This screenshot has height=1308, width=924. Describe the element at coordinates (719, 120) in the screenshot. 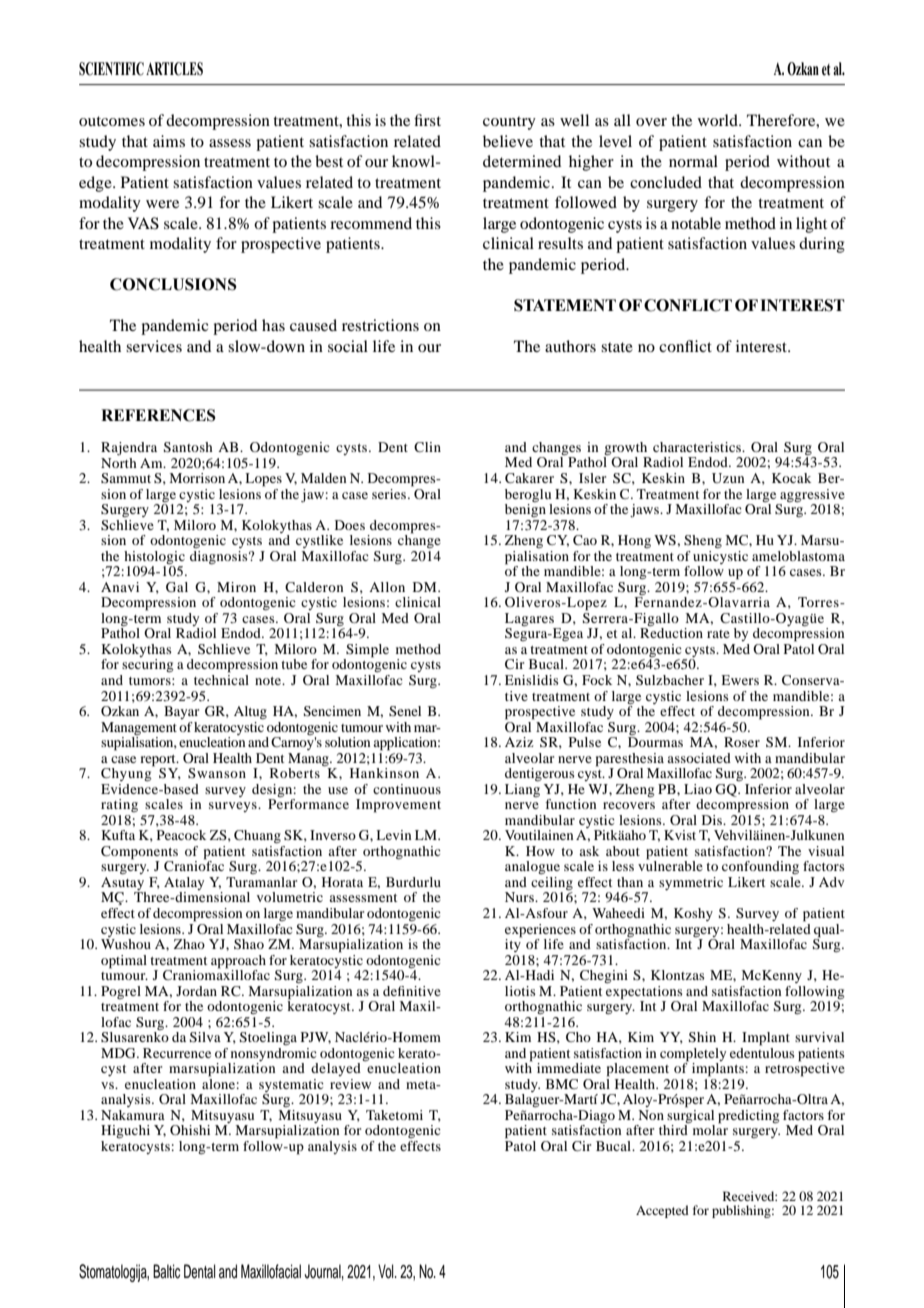

I see `world` at that location.
